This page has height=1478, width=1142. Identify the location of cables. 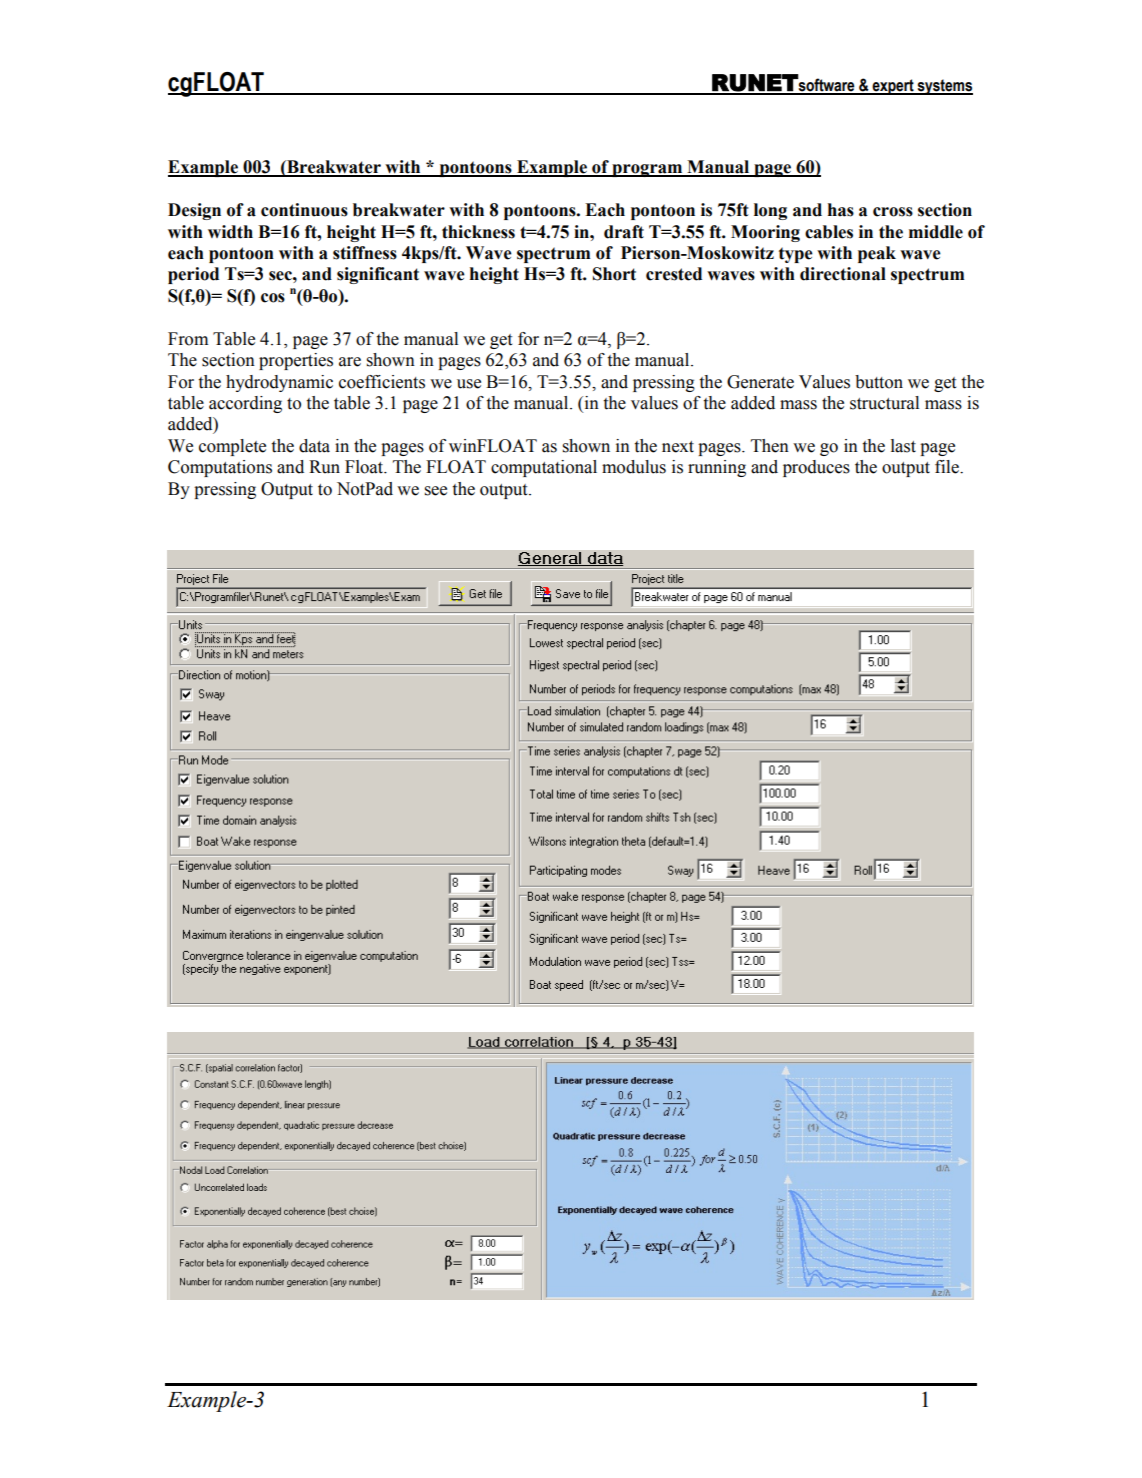
(829, 232).
